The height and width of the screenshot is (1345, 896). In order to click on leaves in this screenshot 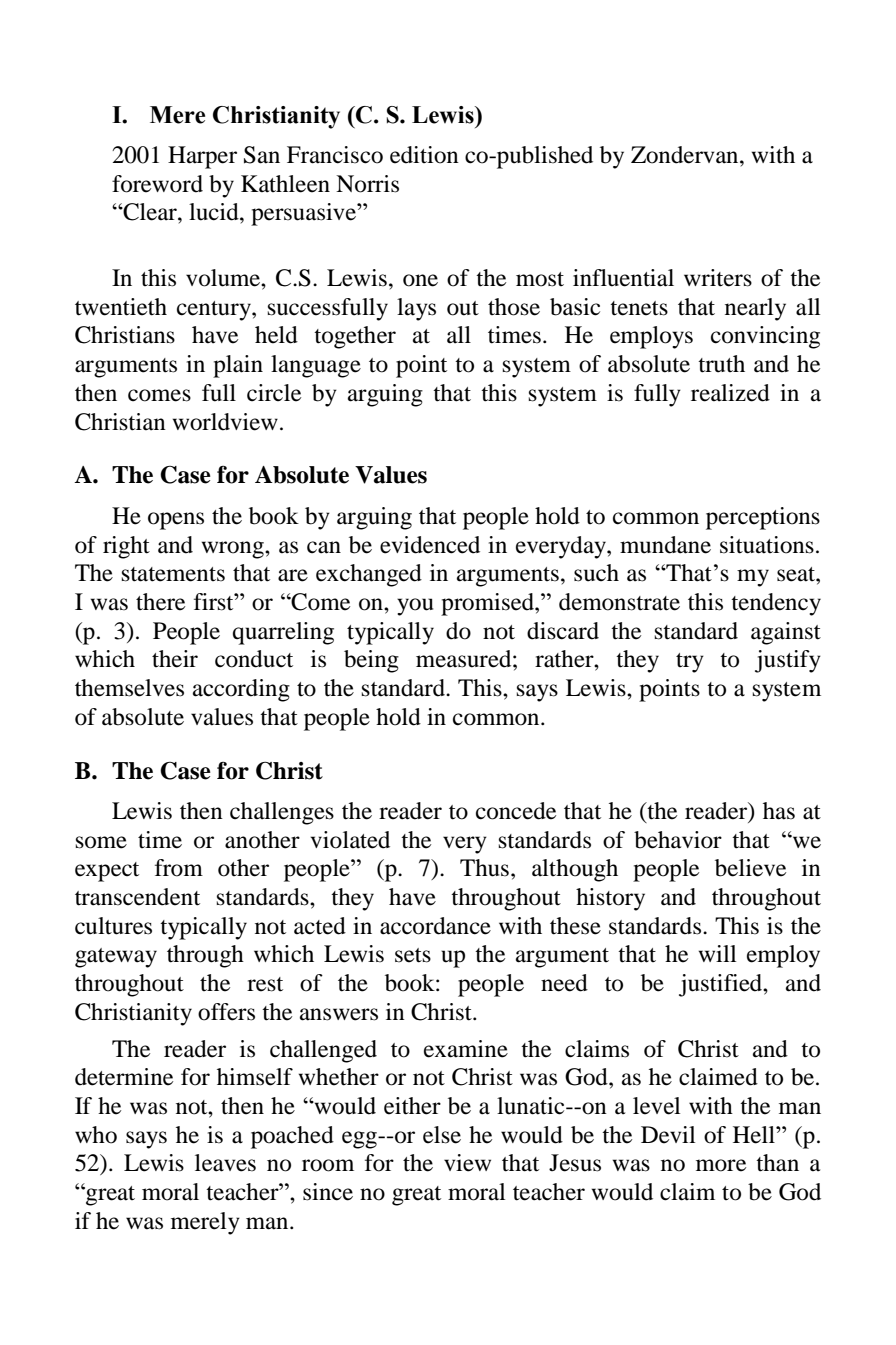, I will do `click(225, 1163)`.
